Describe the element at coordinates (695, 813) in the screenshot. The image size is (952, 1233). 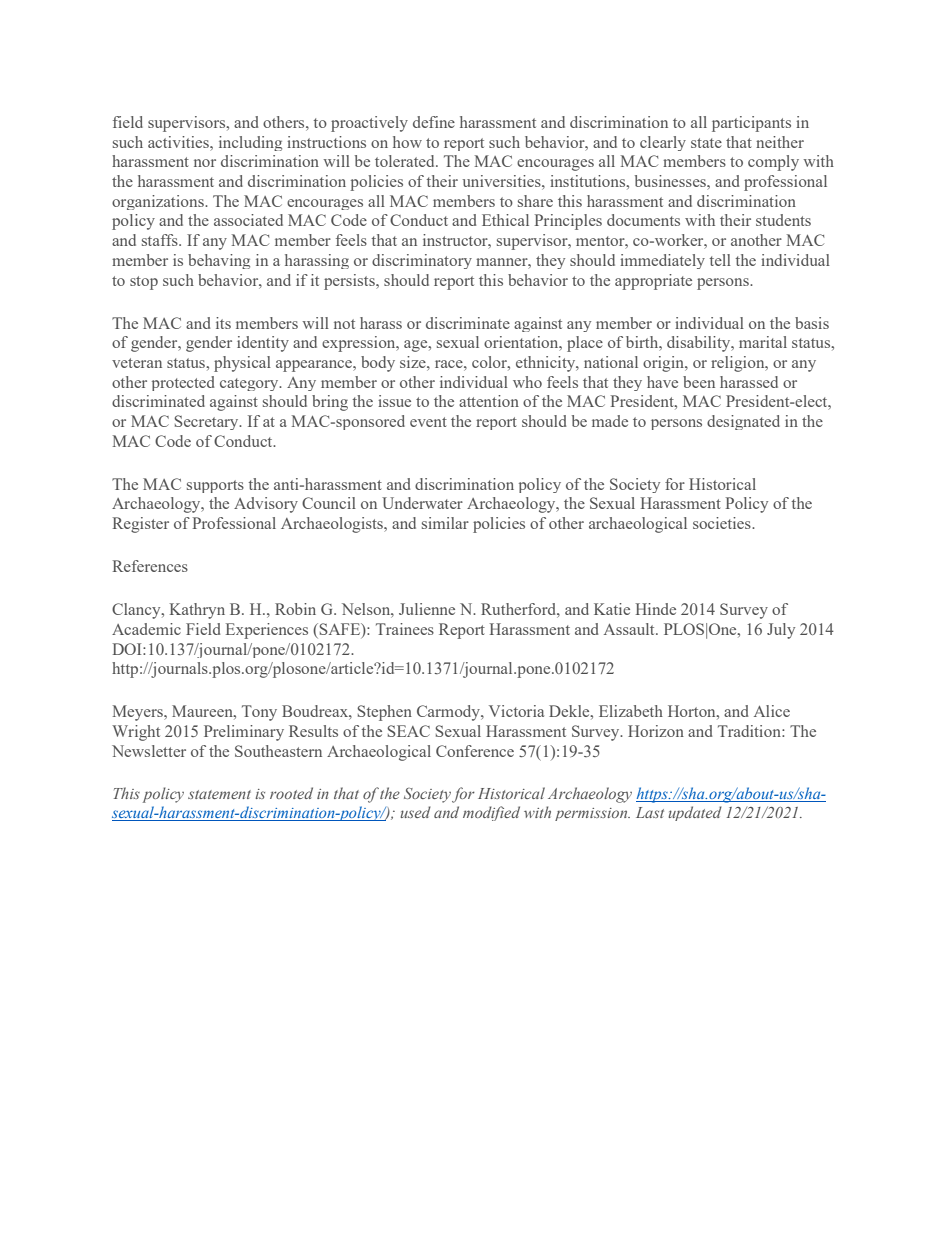
I see `updated` at that location.
